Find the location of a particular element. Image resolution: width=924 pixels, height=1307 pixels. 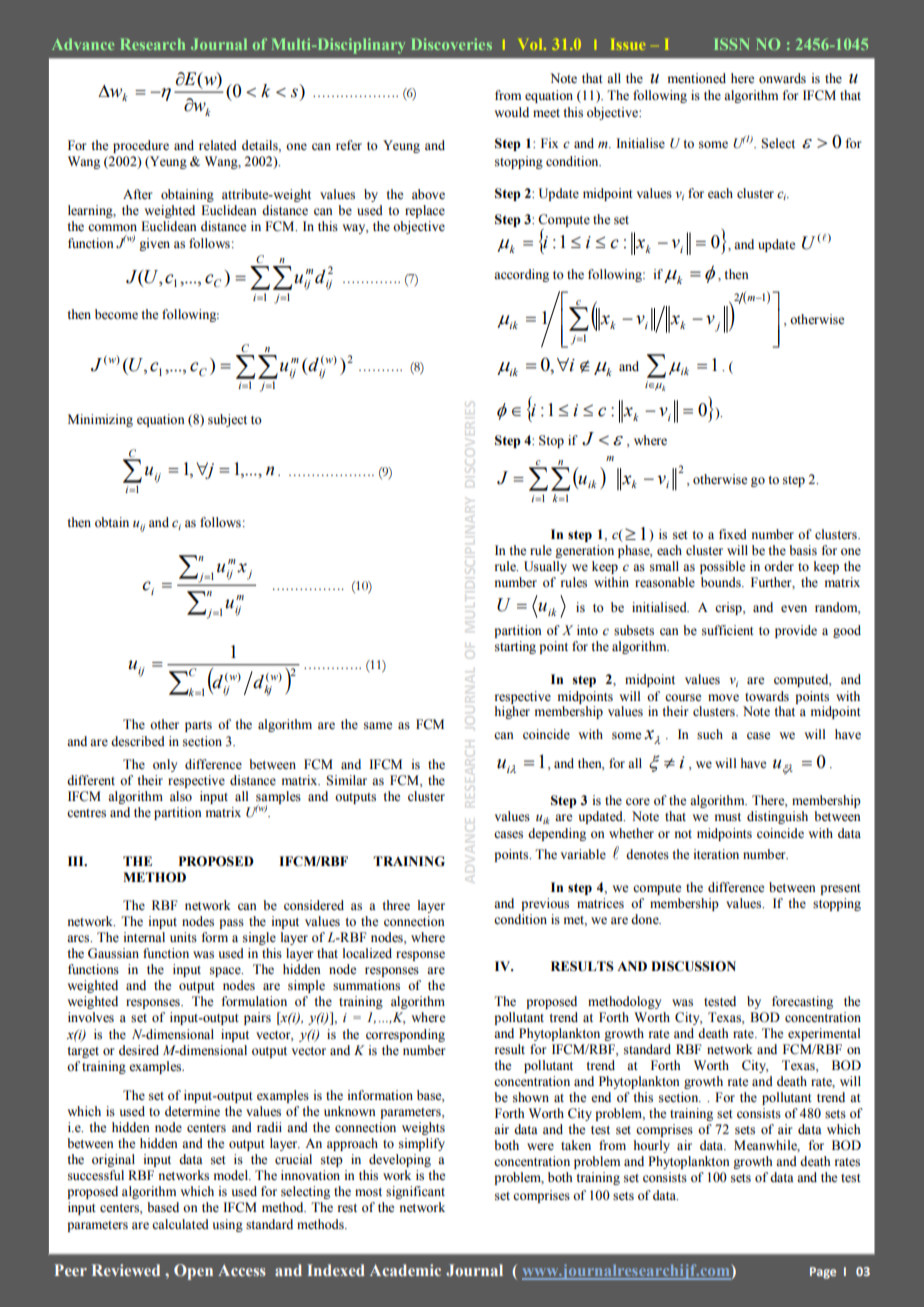

procedure is located at coordinates (141, 146).
